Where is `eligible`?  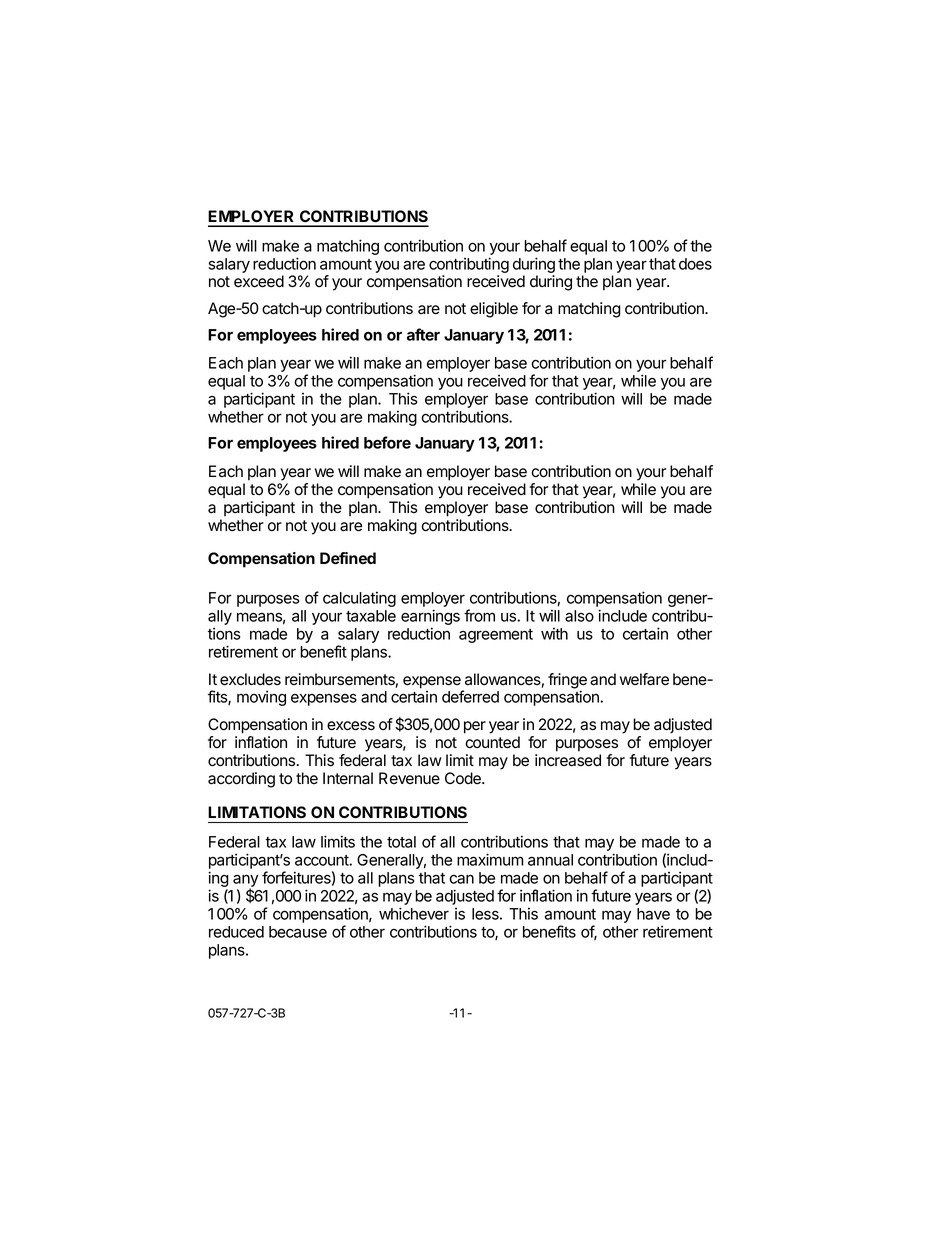
eligible is located at coordinates (494, 310).
